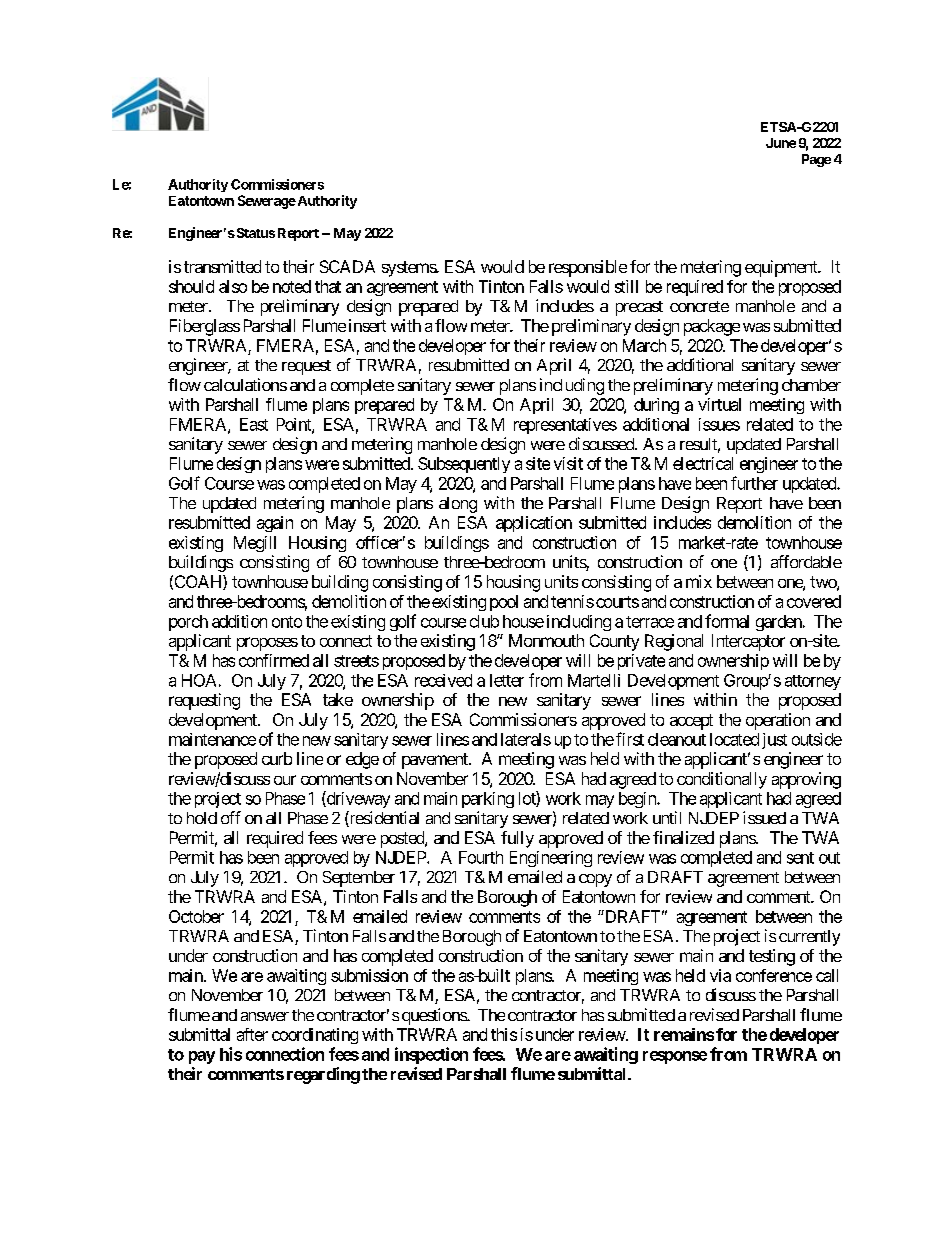 The width and height of the screenshot is (952, 1233). I want to click on responsible, so click(588, 268).
